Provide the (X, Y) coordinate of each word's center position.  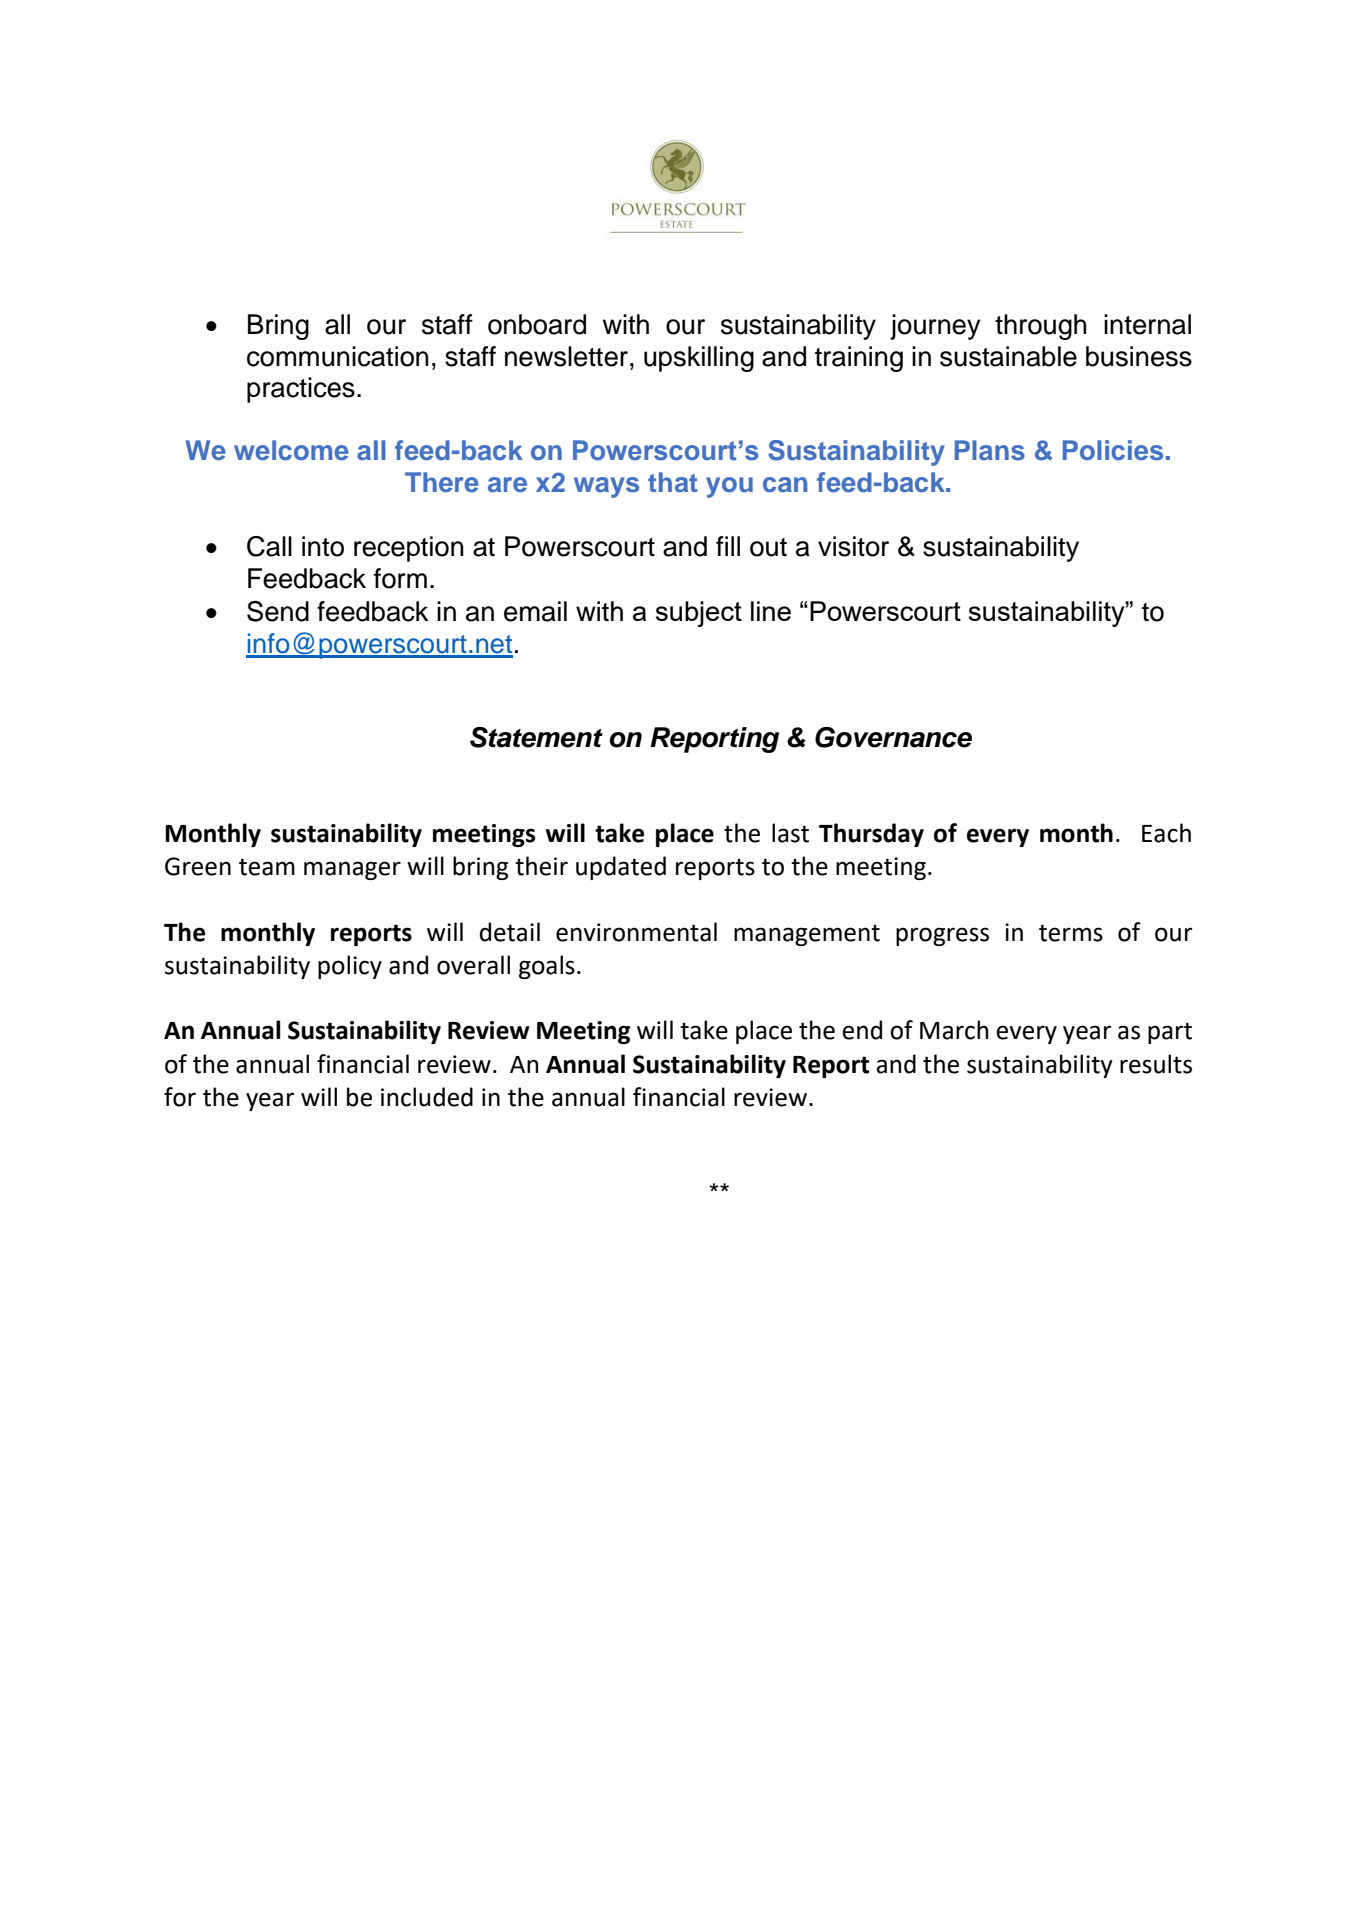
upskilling (699, 359)
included (427, 1097)
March (954, 1030)
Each (1166, 833)
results (1156, 1064)
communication (338, 356)
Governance (893, 737)
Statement (536, 737)
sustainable (1008, 356)
